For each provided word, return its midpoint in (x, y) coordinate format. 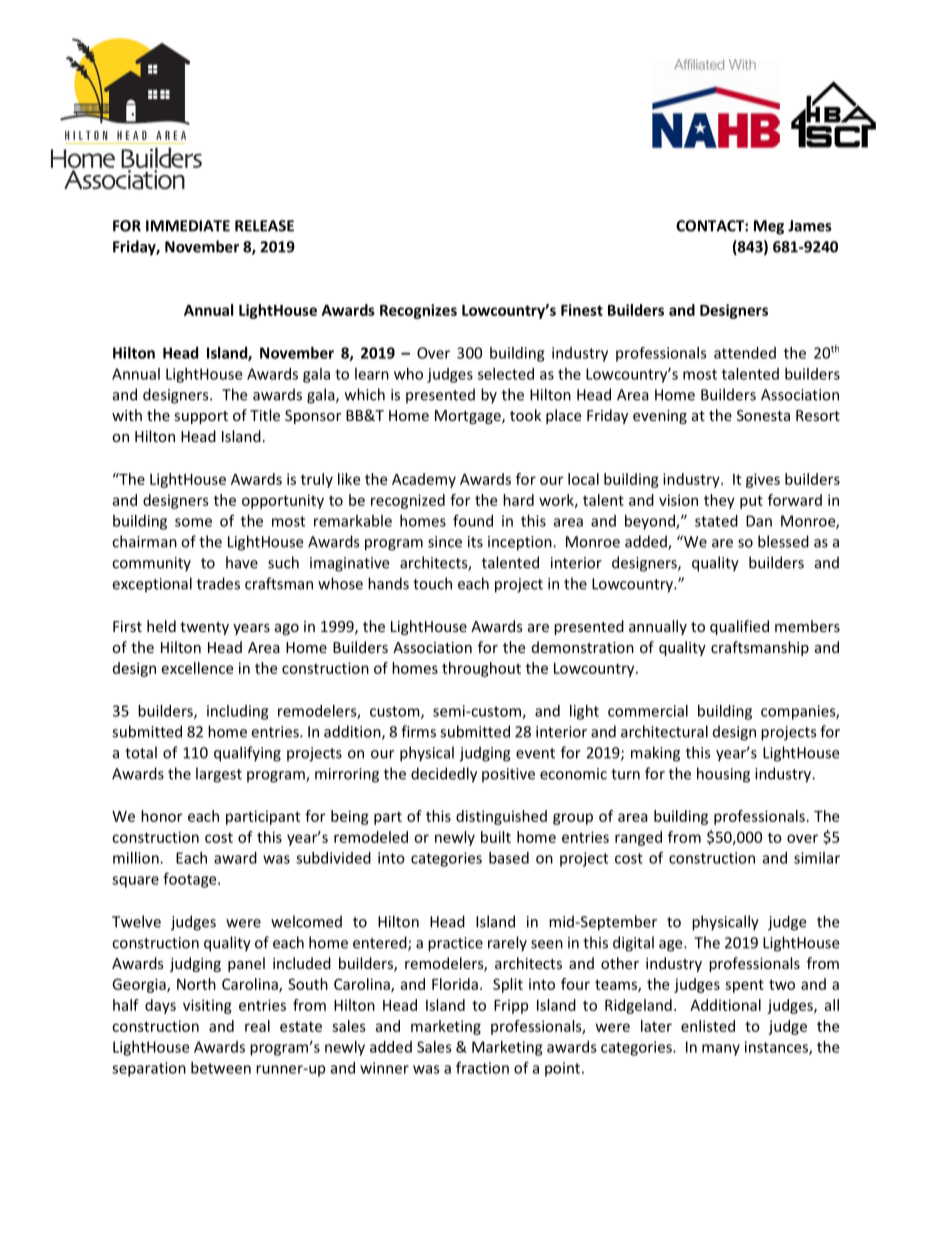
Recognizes (418, 311)
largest (219, 775)
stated (716, 521)
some (193, 522)
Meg (769, 227)
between (221, 1068)
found (473, 520)
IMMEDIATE (188, 226)
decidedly (444, 775)
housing (723, 775)
